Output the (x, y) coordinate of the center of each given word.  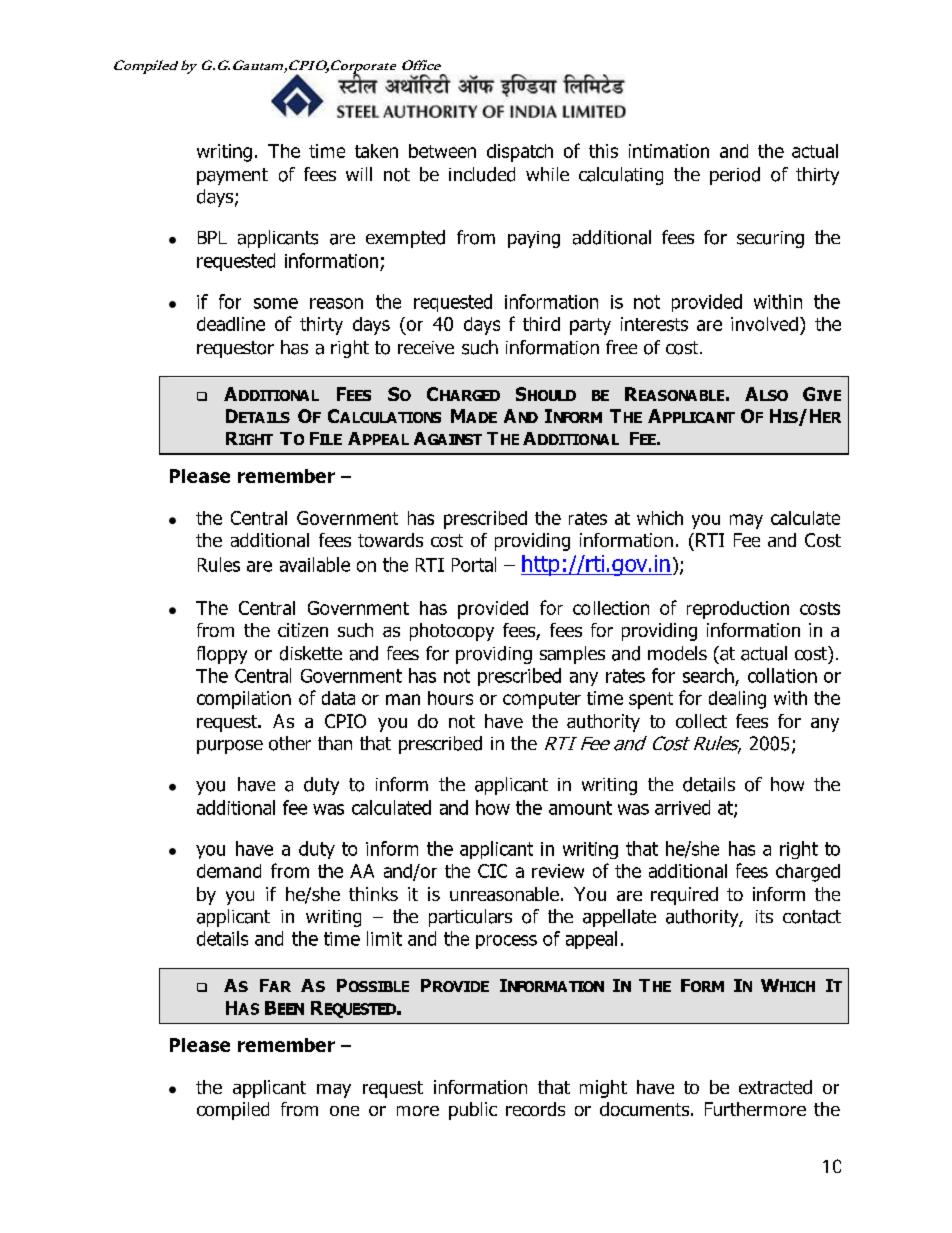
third (541, 324)
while (547, 174)
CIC (492, 871)
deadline (231, 324)
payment (232, 176)
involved (764, 324)
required (684, 896)
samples (572, 655)
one (344, 1111)
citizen (303, 630)
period (735, 176)
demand (229, 871)
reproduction (738, 610)
